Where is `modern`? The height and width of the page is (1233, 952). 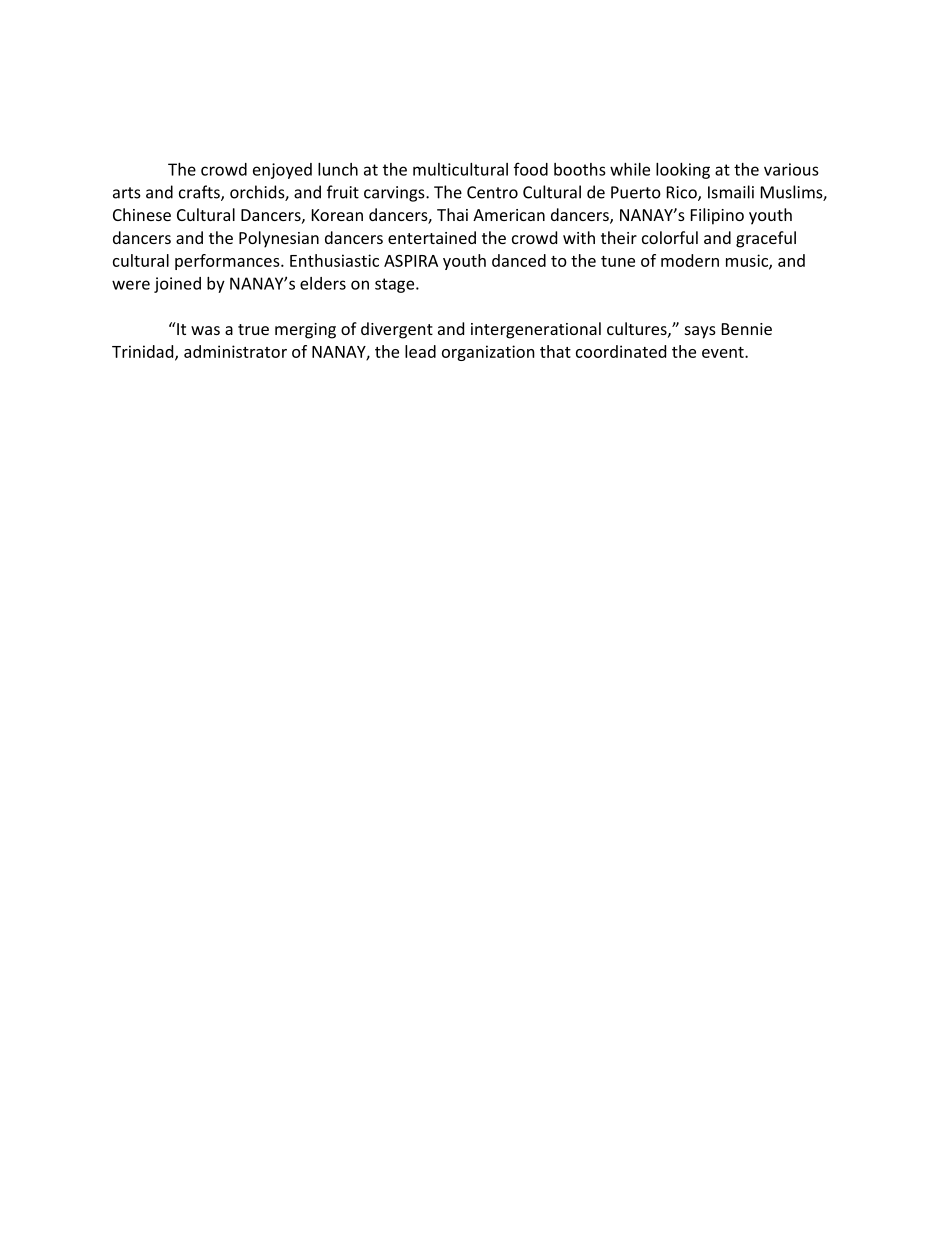 modern is located at coordinates (690, 260).
